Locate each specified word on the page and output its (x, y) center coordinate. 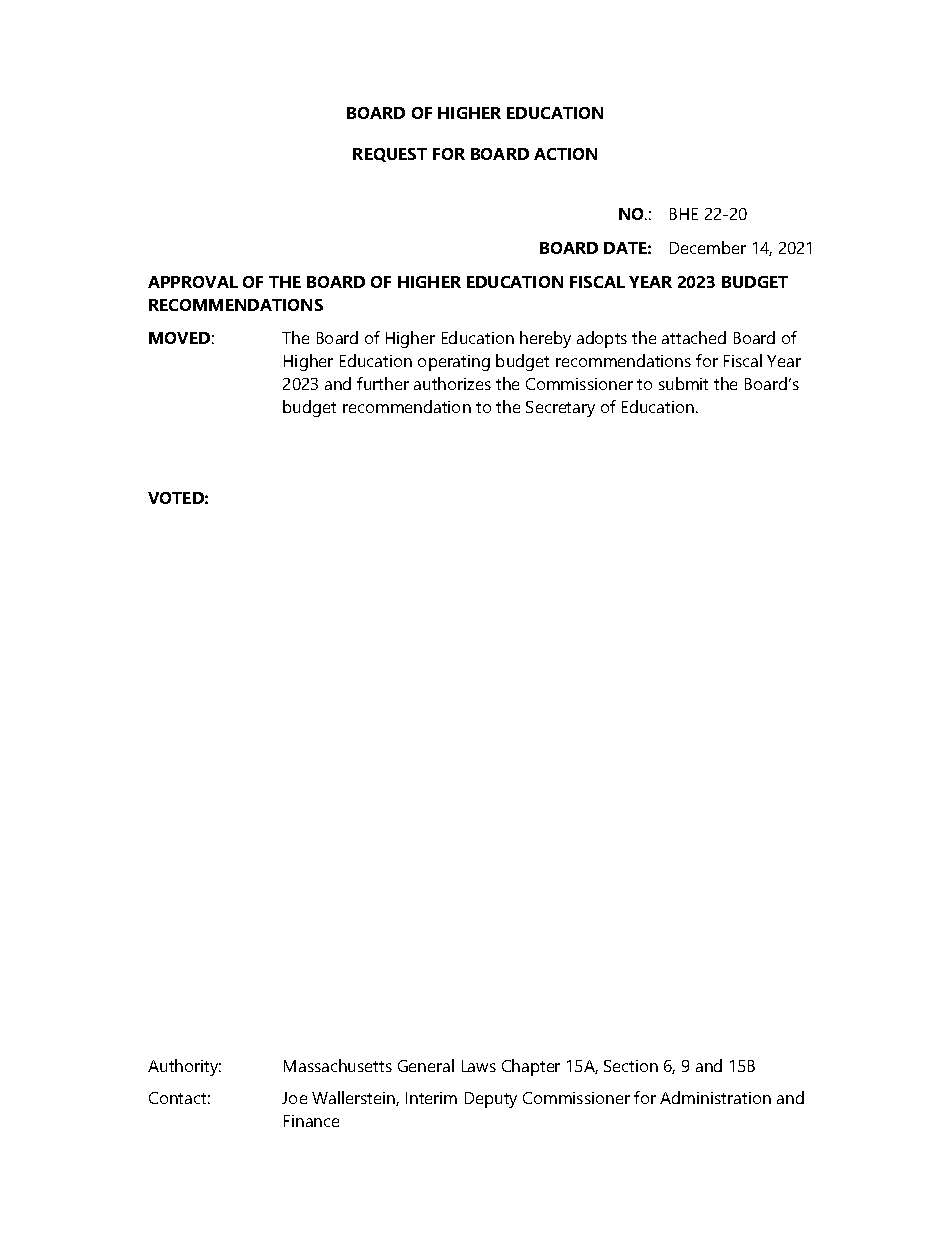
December (708, 247)
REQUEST (390, 155)
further (383, 383)
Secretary (560, 409)
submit (683, 383)
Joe (294, 1098)
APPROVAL (193, 282)
